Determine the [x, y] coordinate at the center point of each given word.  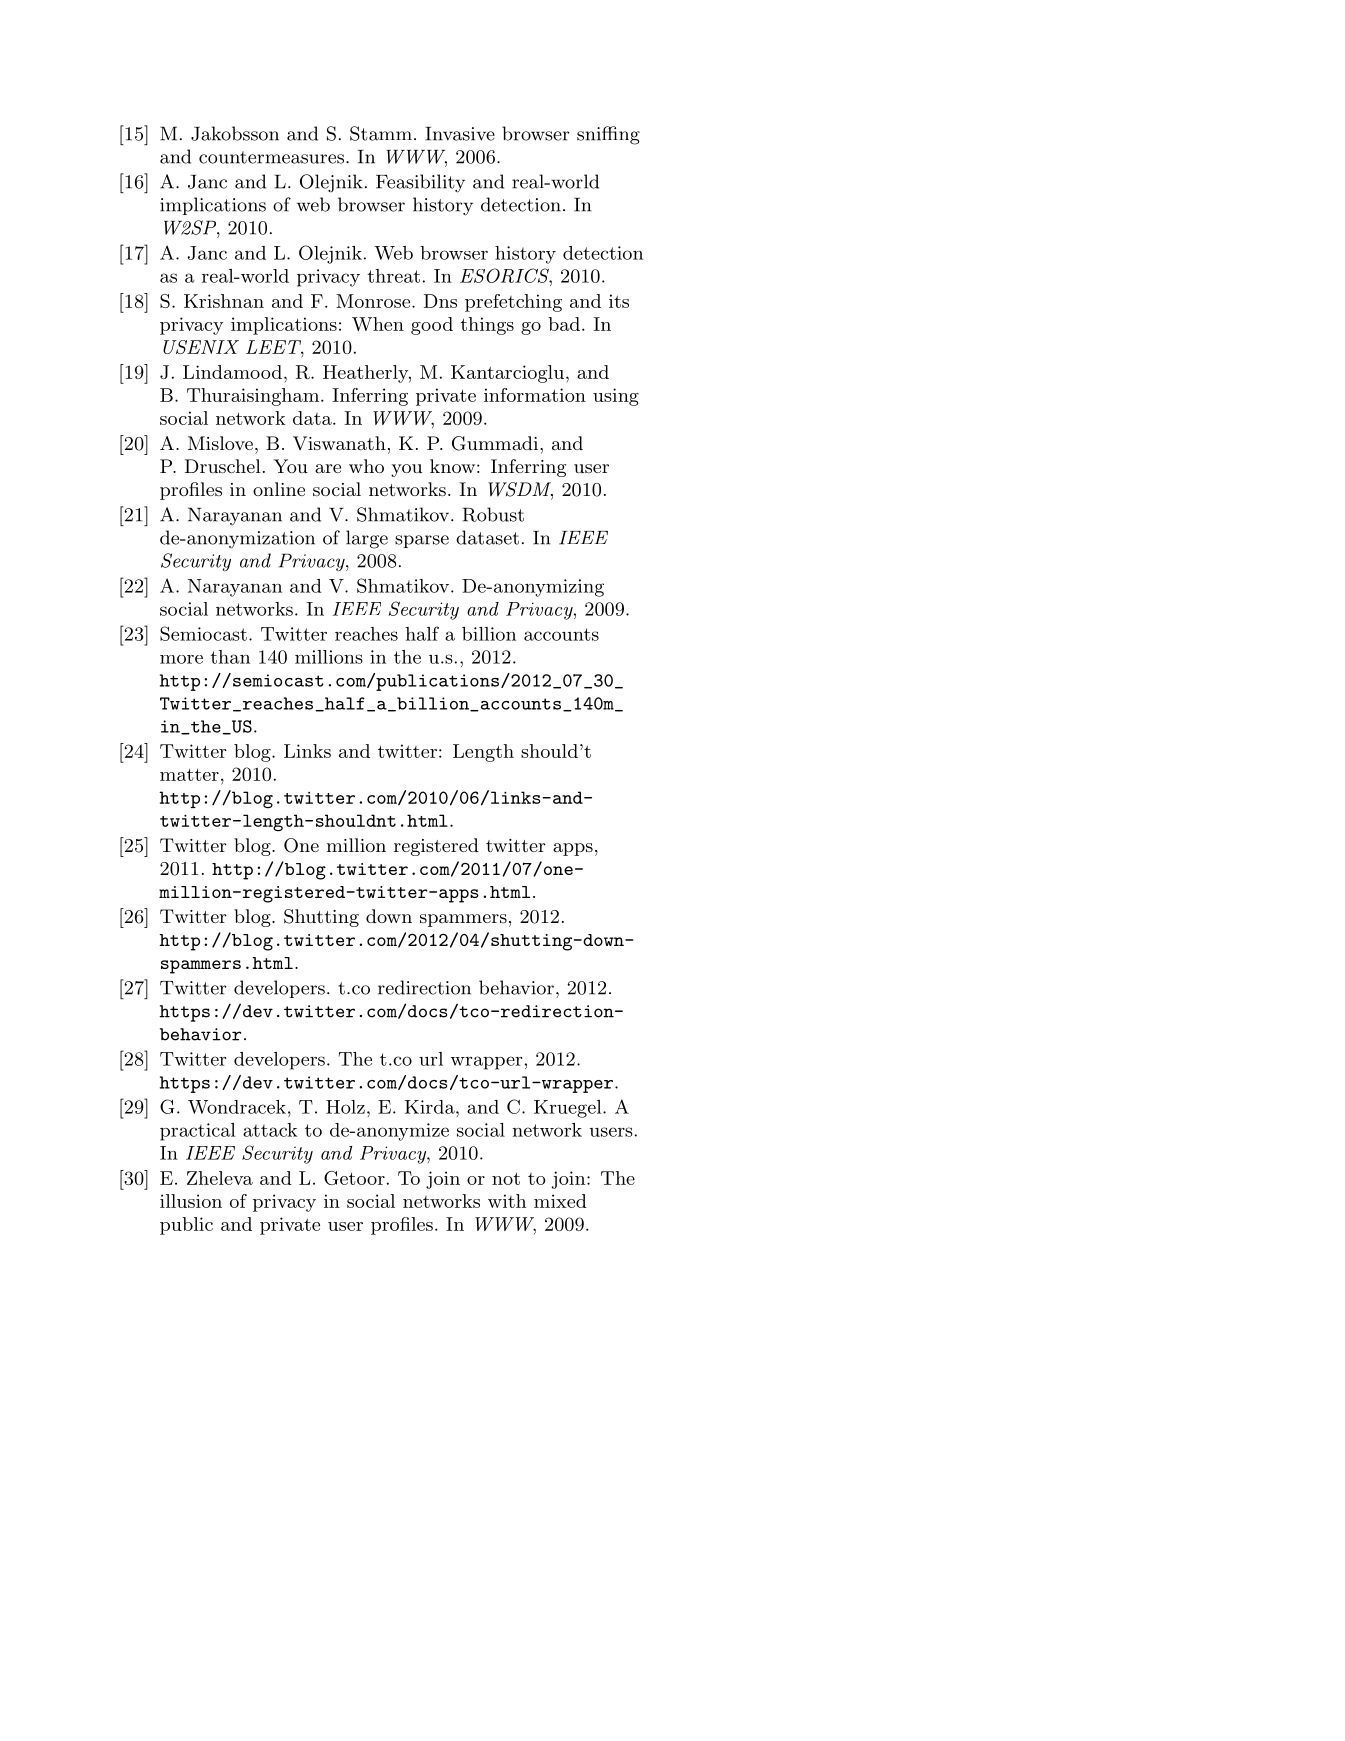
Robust [493, 514]
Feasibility [420, 183]
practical [198, 1132]
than [230, 657]
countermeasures [271, 157]
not [506, 1178]
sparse [422, 541]
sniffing [608, 135]
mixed [560, 1201]
